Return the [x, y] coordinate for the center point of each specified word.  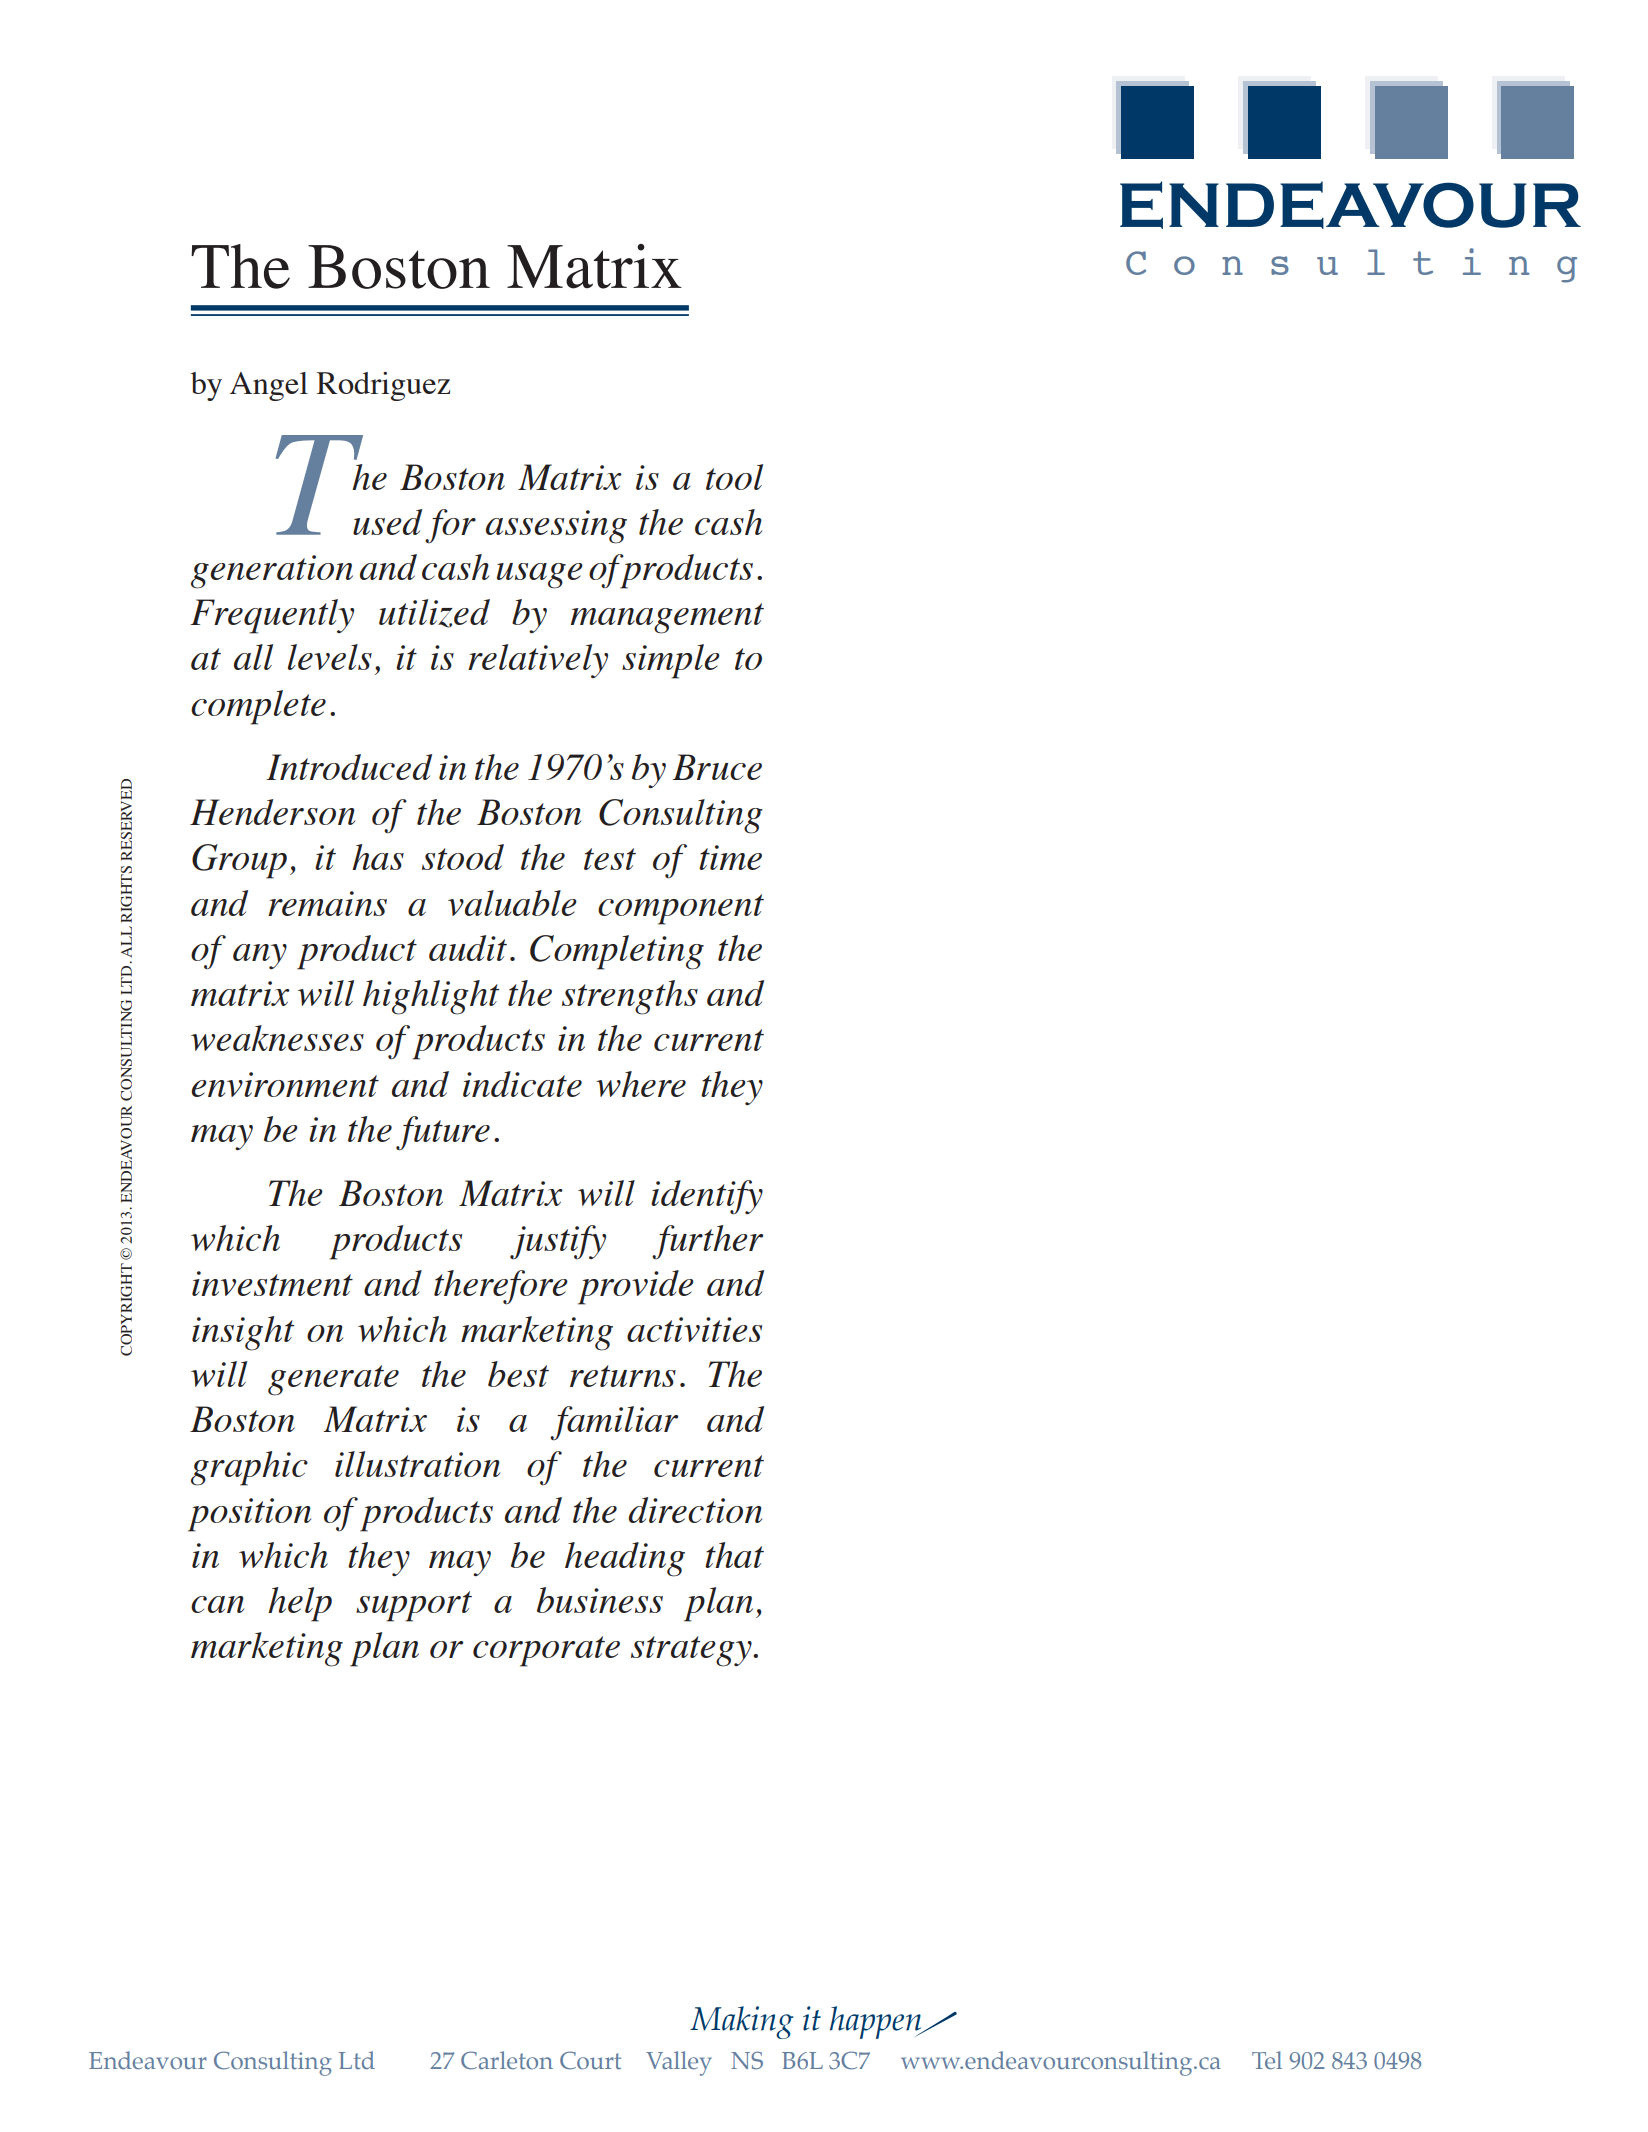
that [734, 1555]
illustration [417, 1464]
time [730, 857]
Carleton [507, 2060]
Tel [1267, 2060]
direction [695, 1510]
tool [734, 477]
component [681, 909]
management [667, 618]
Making [741, 2022]
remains [327, 903]
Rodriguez [383, 386]
